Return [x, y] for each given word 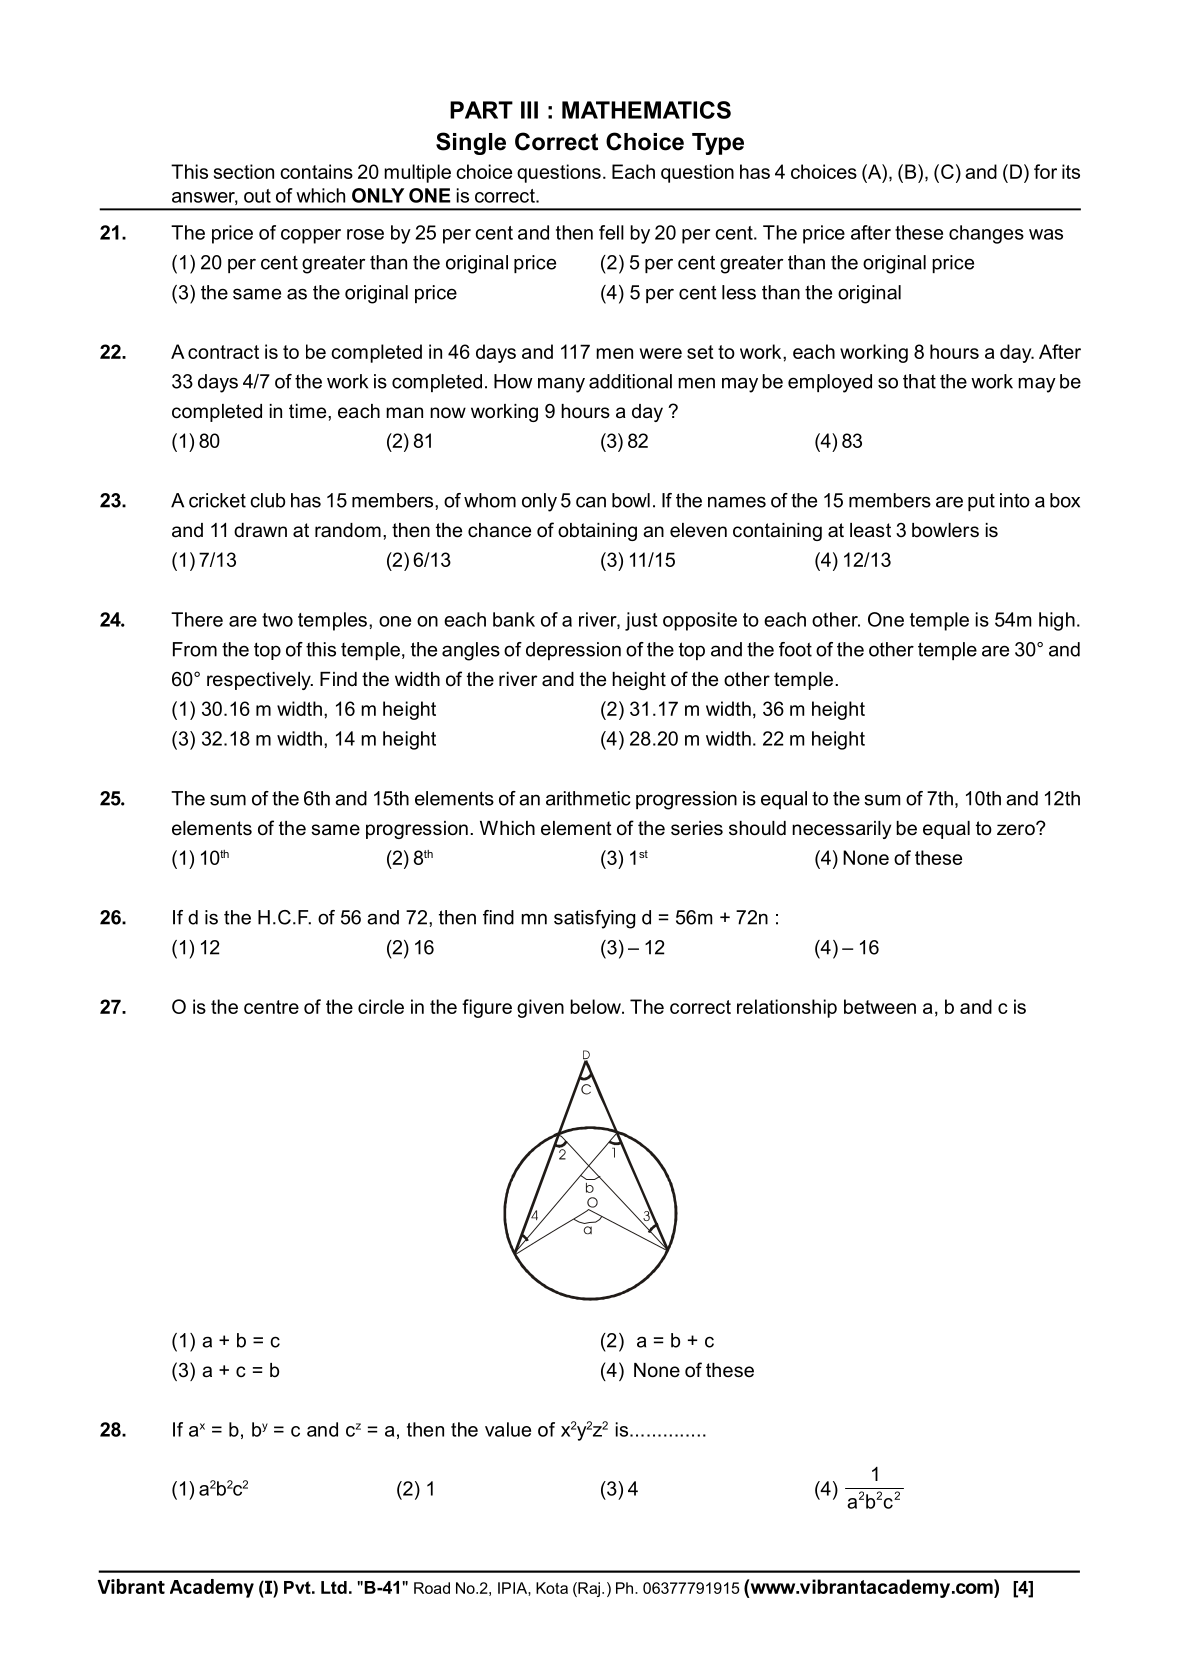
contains [316, 171]
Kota [552, 1588]
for [1045, 171]
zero [1017, 829]
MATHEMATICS [646, 110]
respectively [260, 681]
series [697, 828]
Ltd [334, 1587]
